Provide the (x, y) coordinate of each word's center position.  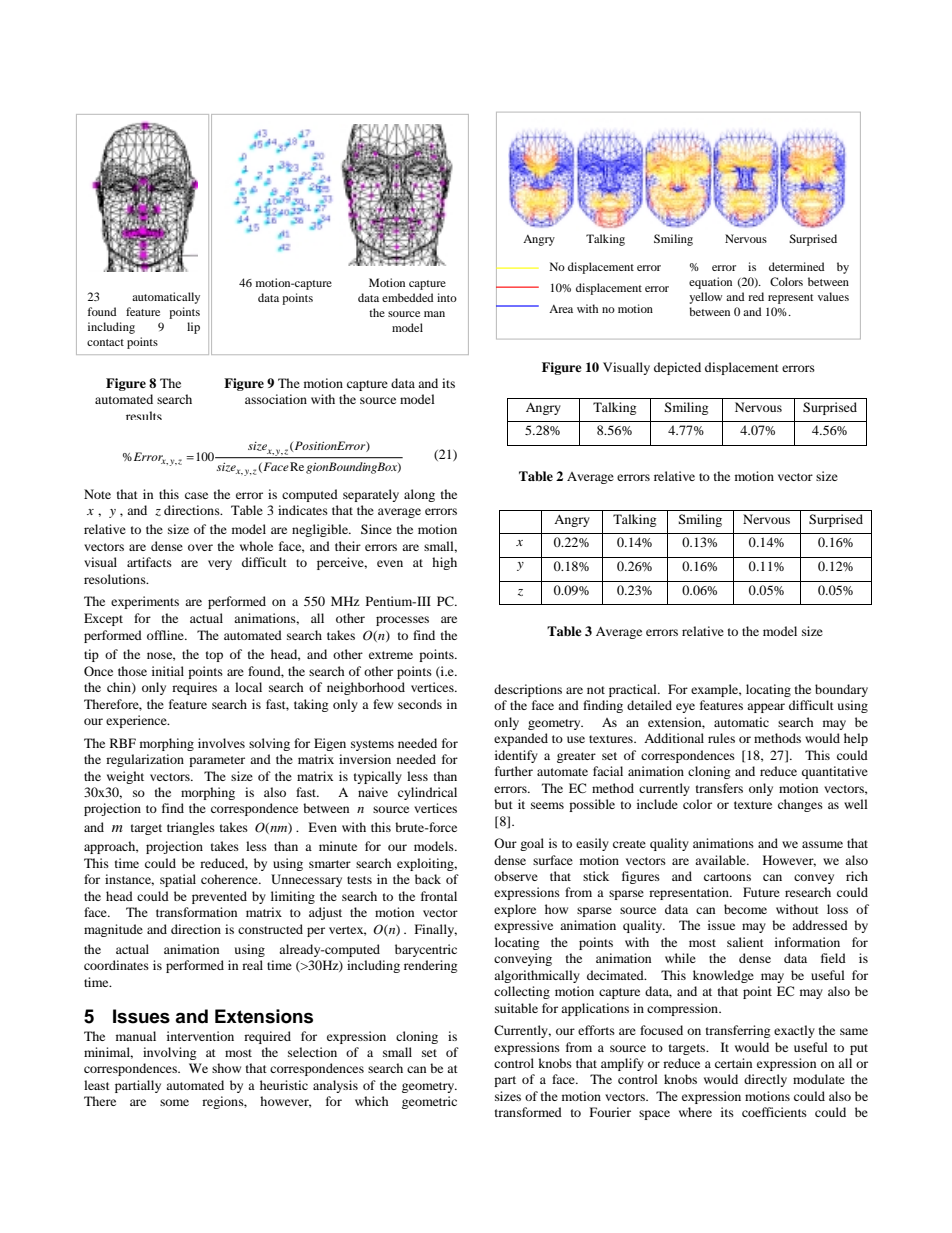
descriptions (528, 690)
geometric (429, 1102)
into (447, 297)
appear (766, 708)
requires (194, 688)
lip (193, 328)
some (174, 1102)
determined (797, 266)
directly (765, 1080)
